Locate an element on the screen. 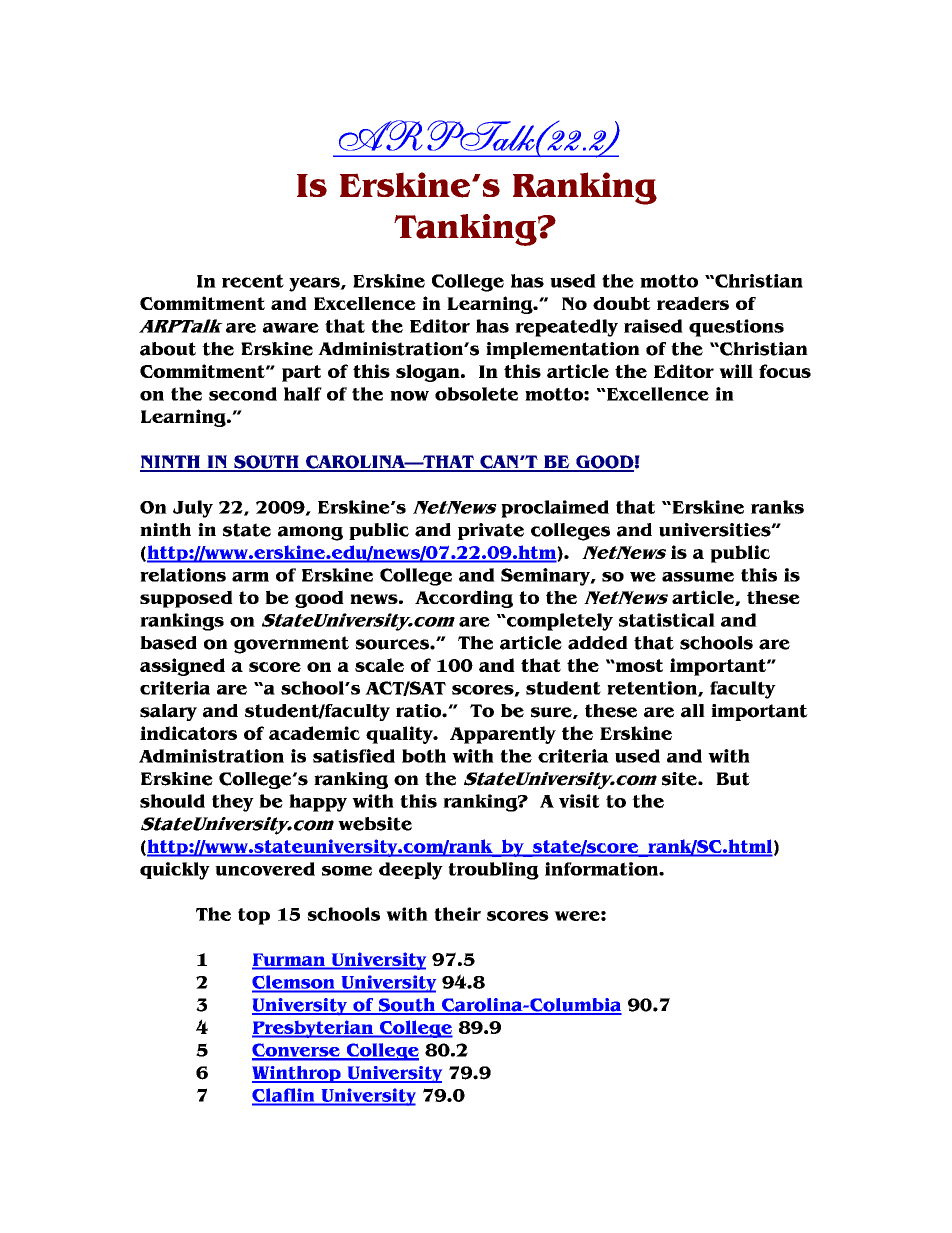 This screenshot has width=952, height=1233. uncovered is located at coordinates (265, 869).
